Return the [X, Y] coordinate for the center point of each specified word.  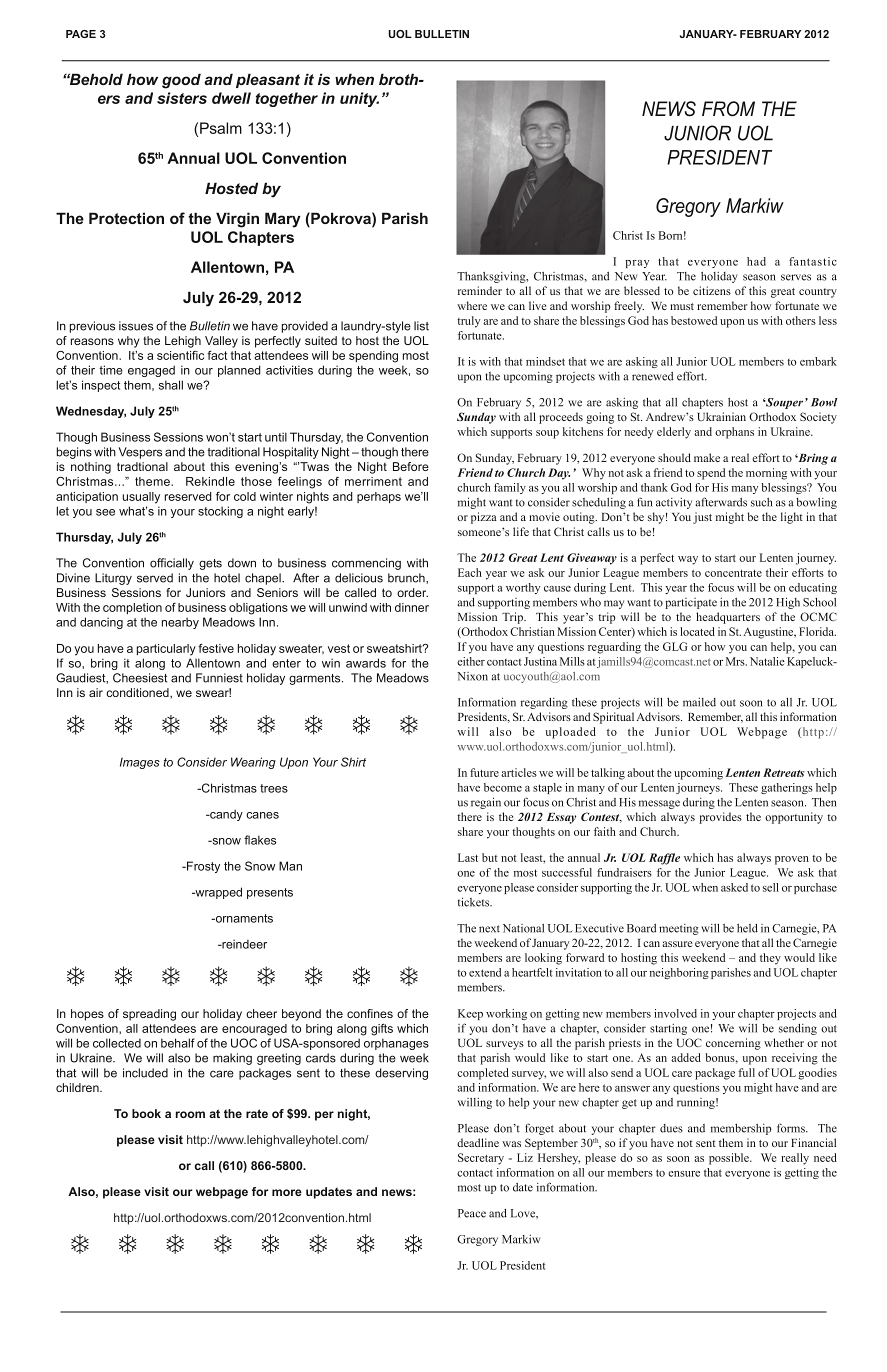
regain [486, 803]
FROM [728, 109]
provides [720, 818]
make [707, 457]
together [287, 99]
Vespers [140, 453]
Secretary [481, 1159]
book [146, 1113]
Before [411, 466]
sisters [182, 98]
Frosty [202, 867]
